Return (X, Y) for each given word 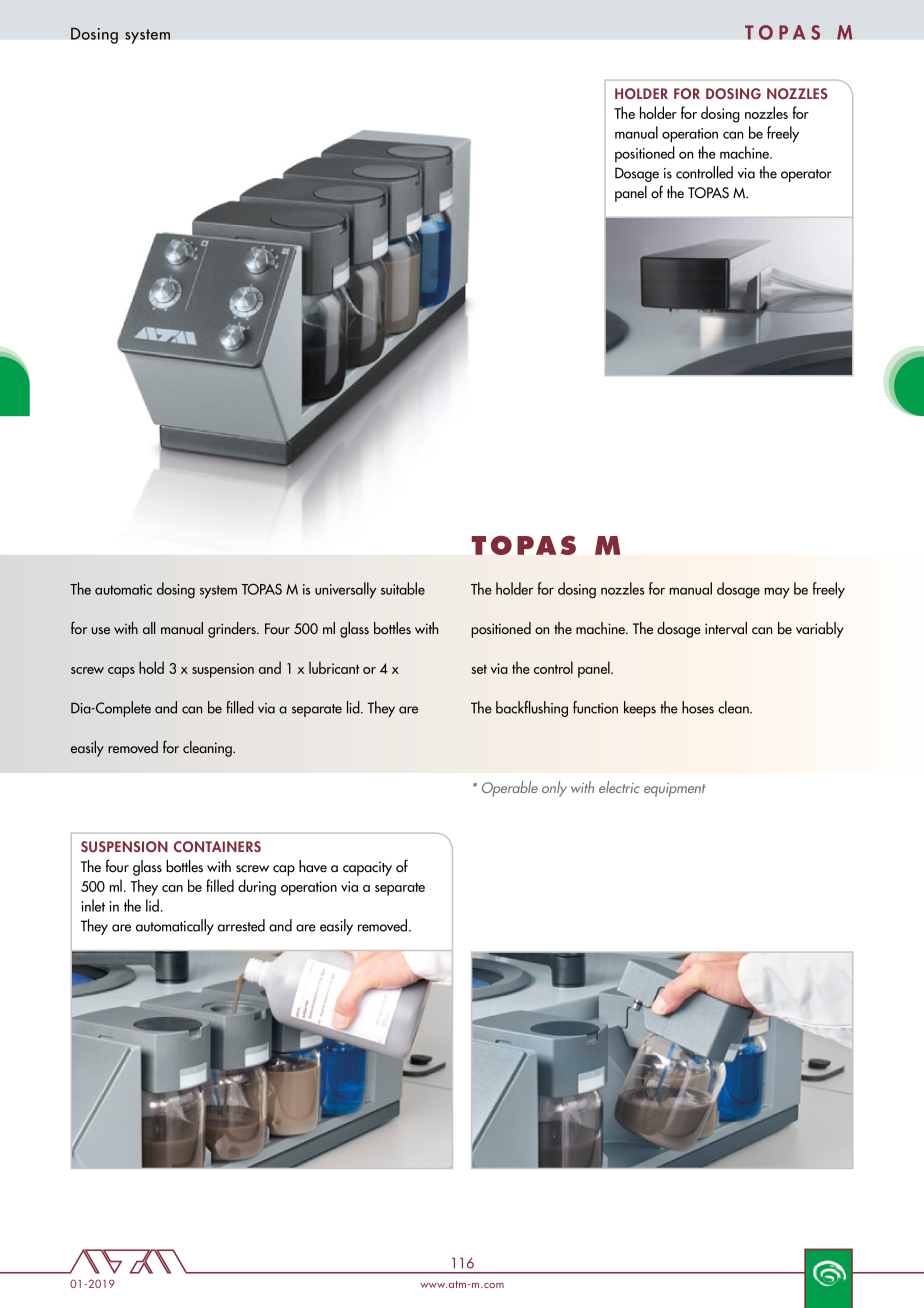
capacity (367, 868)
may (777, 593)
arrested (241, 925)
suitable (403, 588)
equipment (674, 789)
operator (806, 175)
